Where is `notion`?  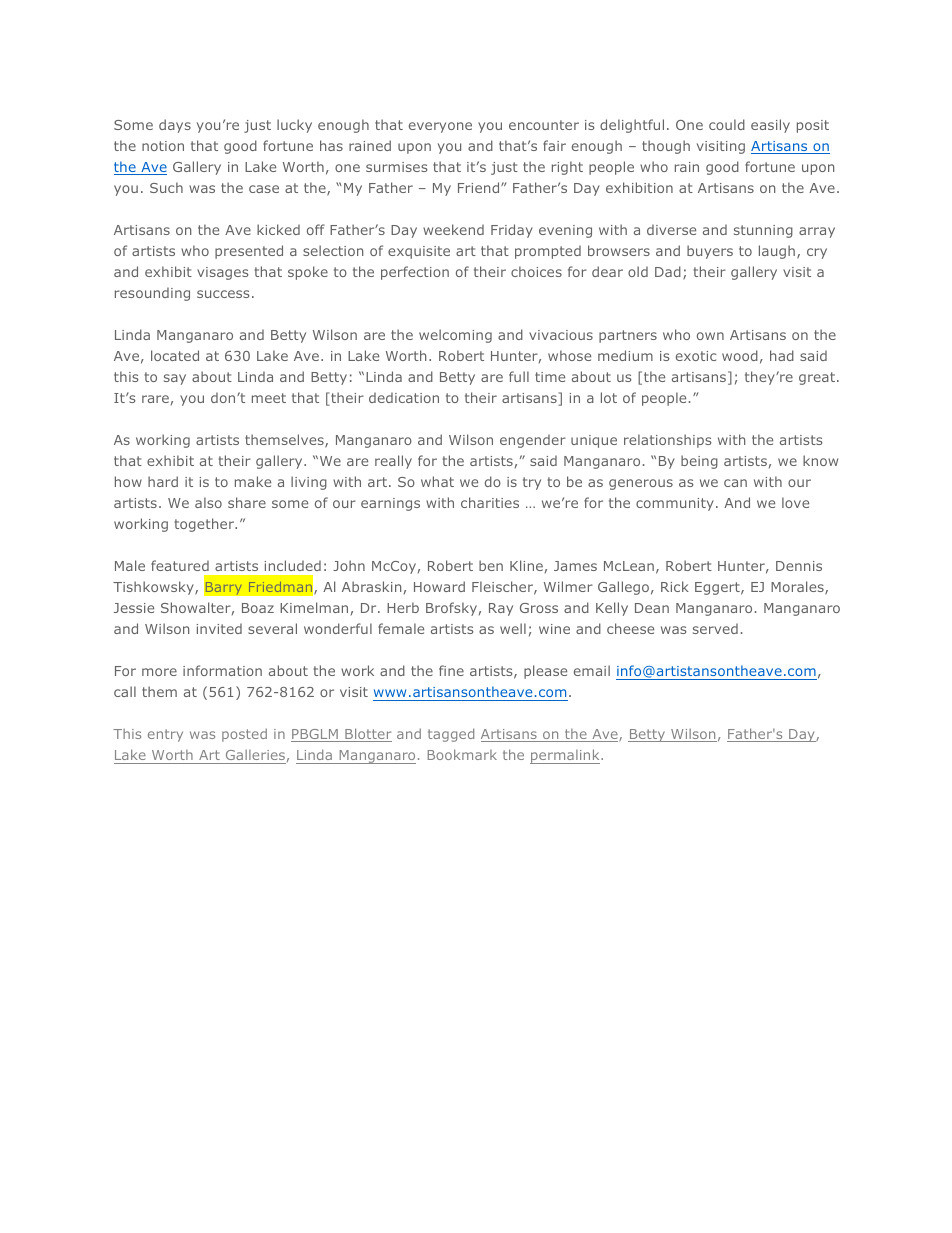
notion is located at coordinates (163, 146).
